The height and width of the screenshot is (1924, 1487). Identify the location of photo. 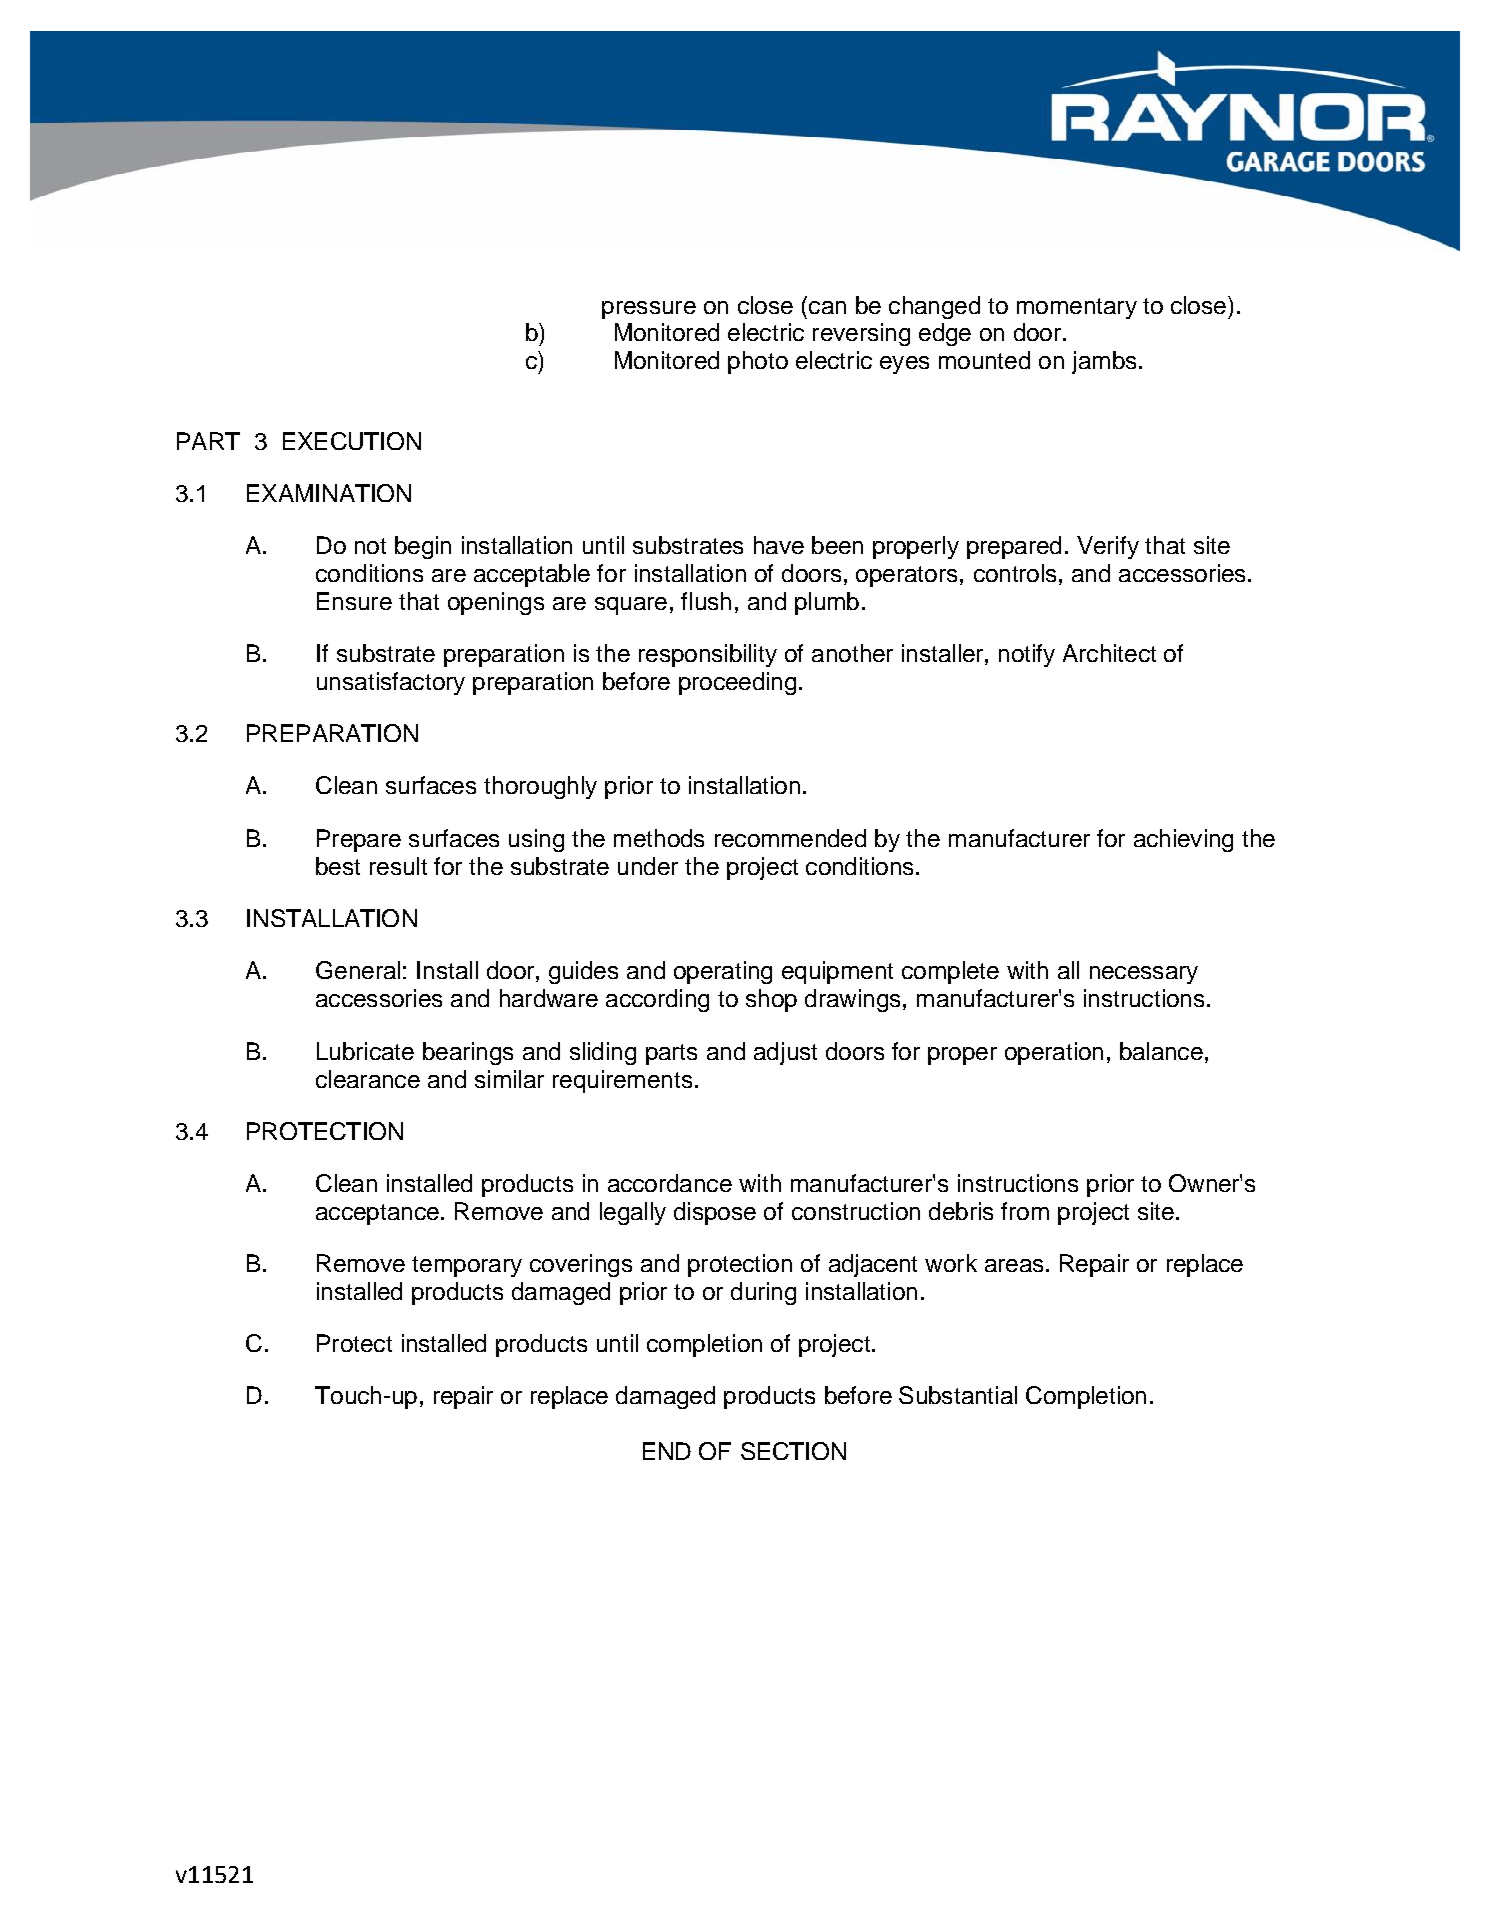
(758, 362).
